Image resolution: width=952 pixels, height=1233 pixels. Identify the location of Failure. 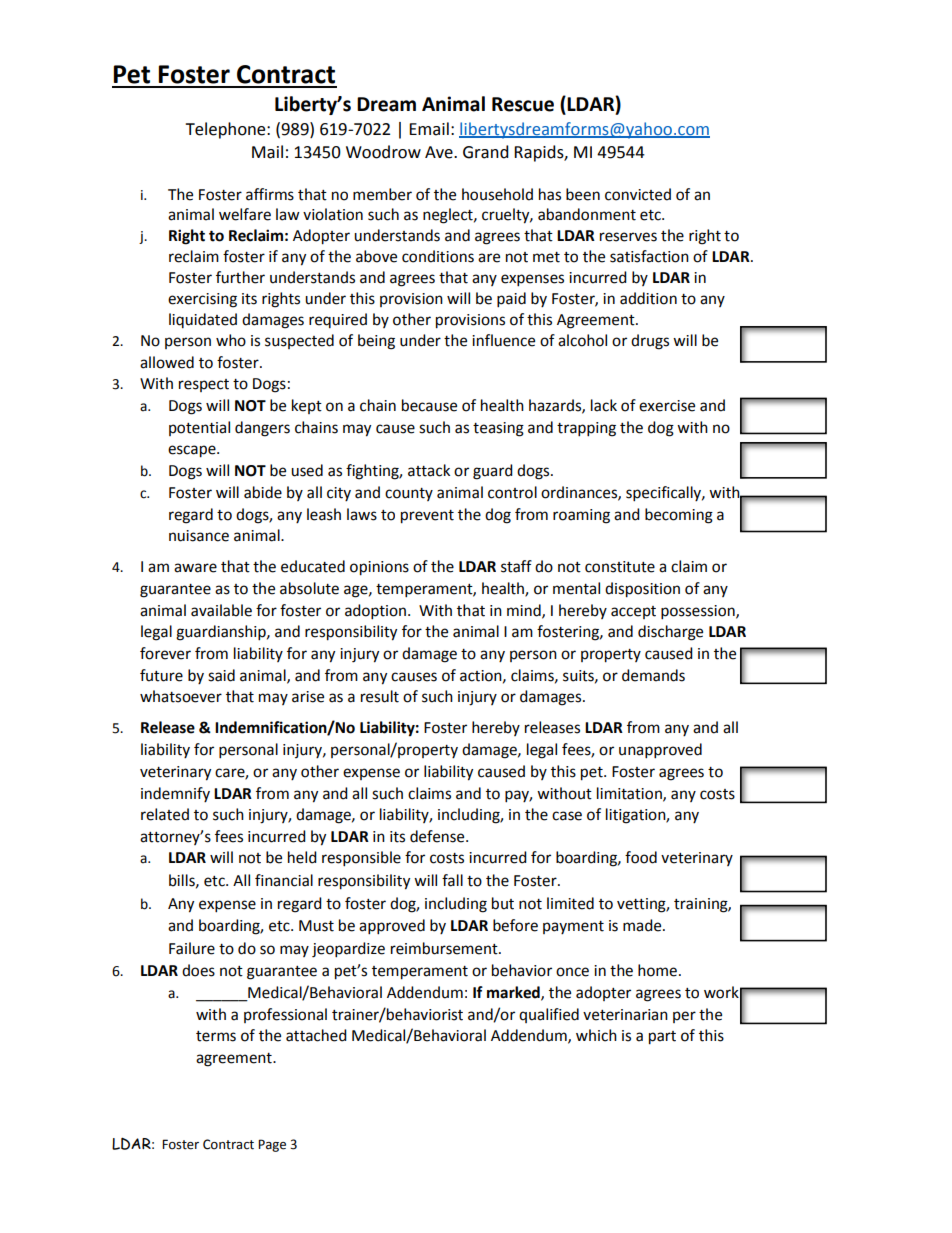
(192, 948).
